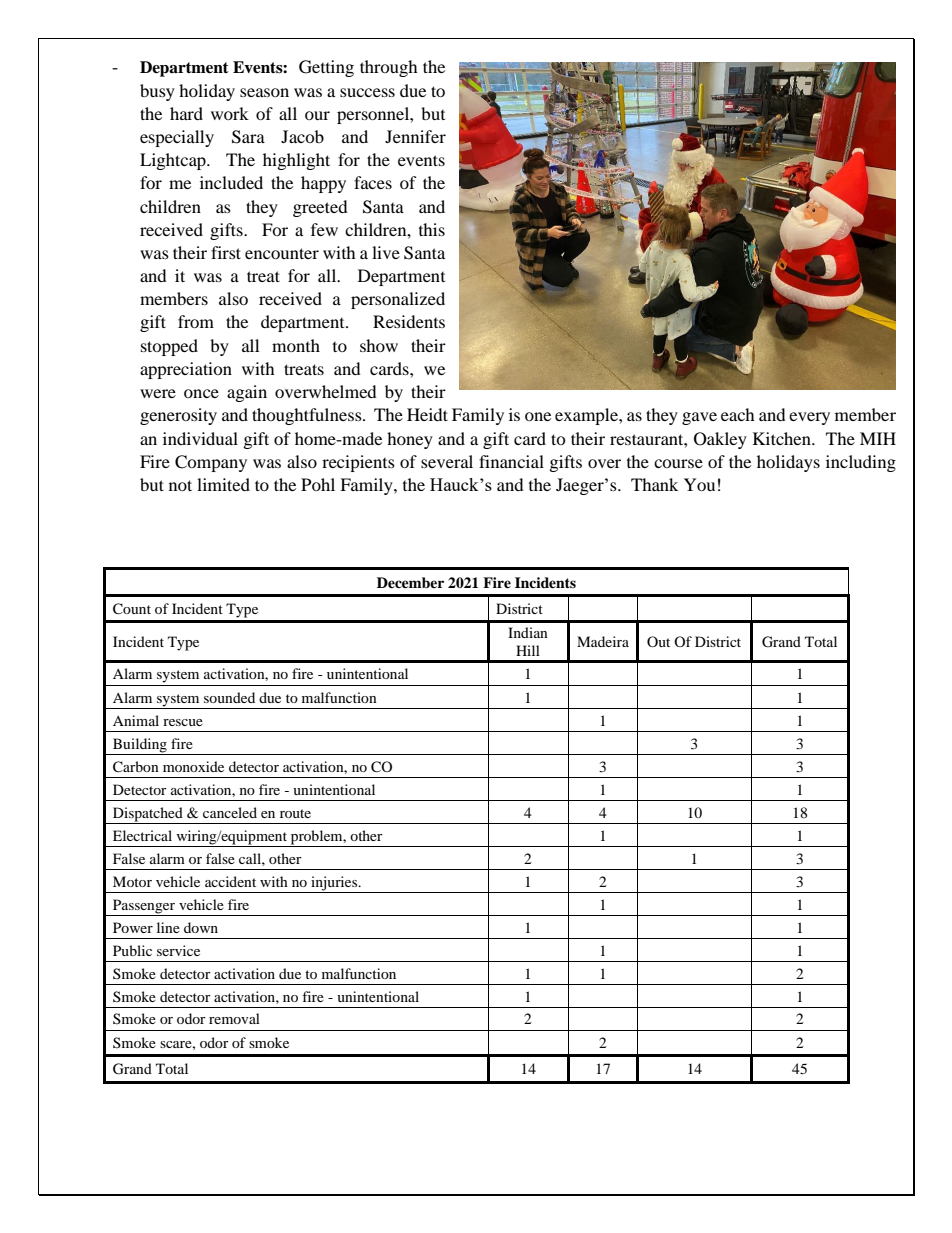  What do you see at coordinates (230, 113) in the screenshot?
I see `work` at bounding box center [230, 113].
